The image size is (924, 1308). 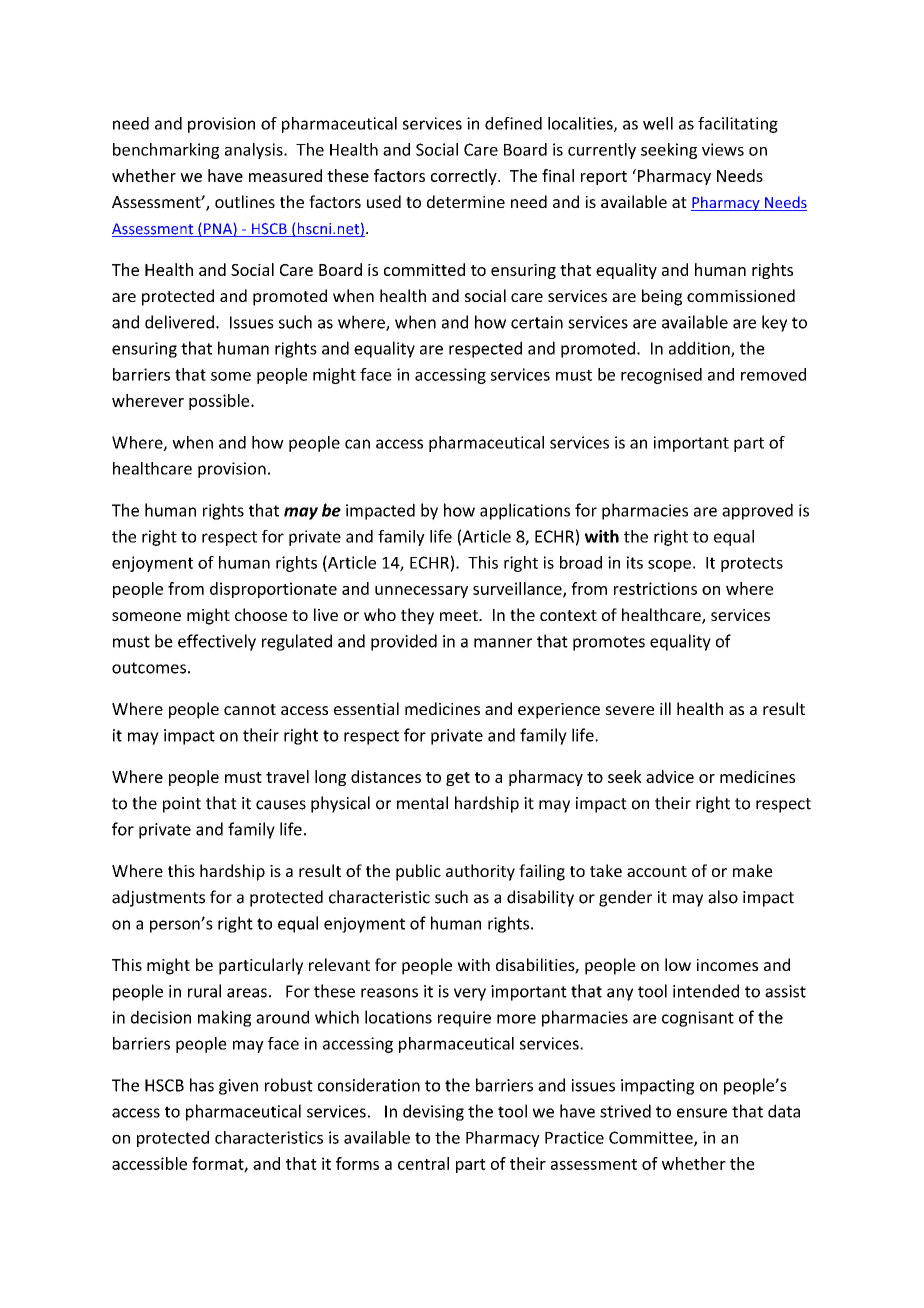 What do you see at coordinates (723, 149) in the image?
I see `views` at bounding box center [723, 149].
